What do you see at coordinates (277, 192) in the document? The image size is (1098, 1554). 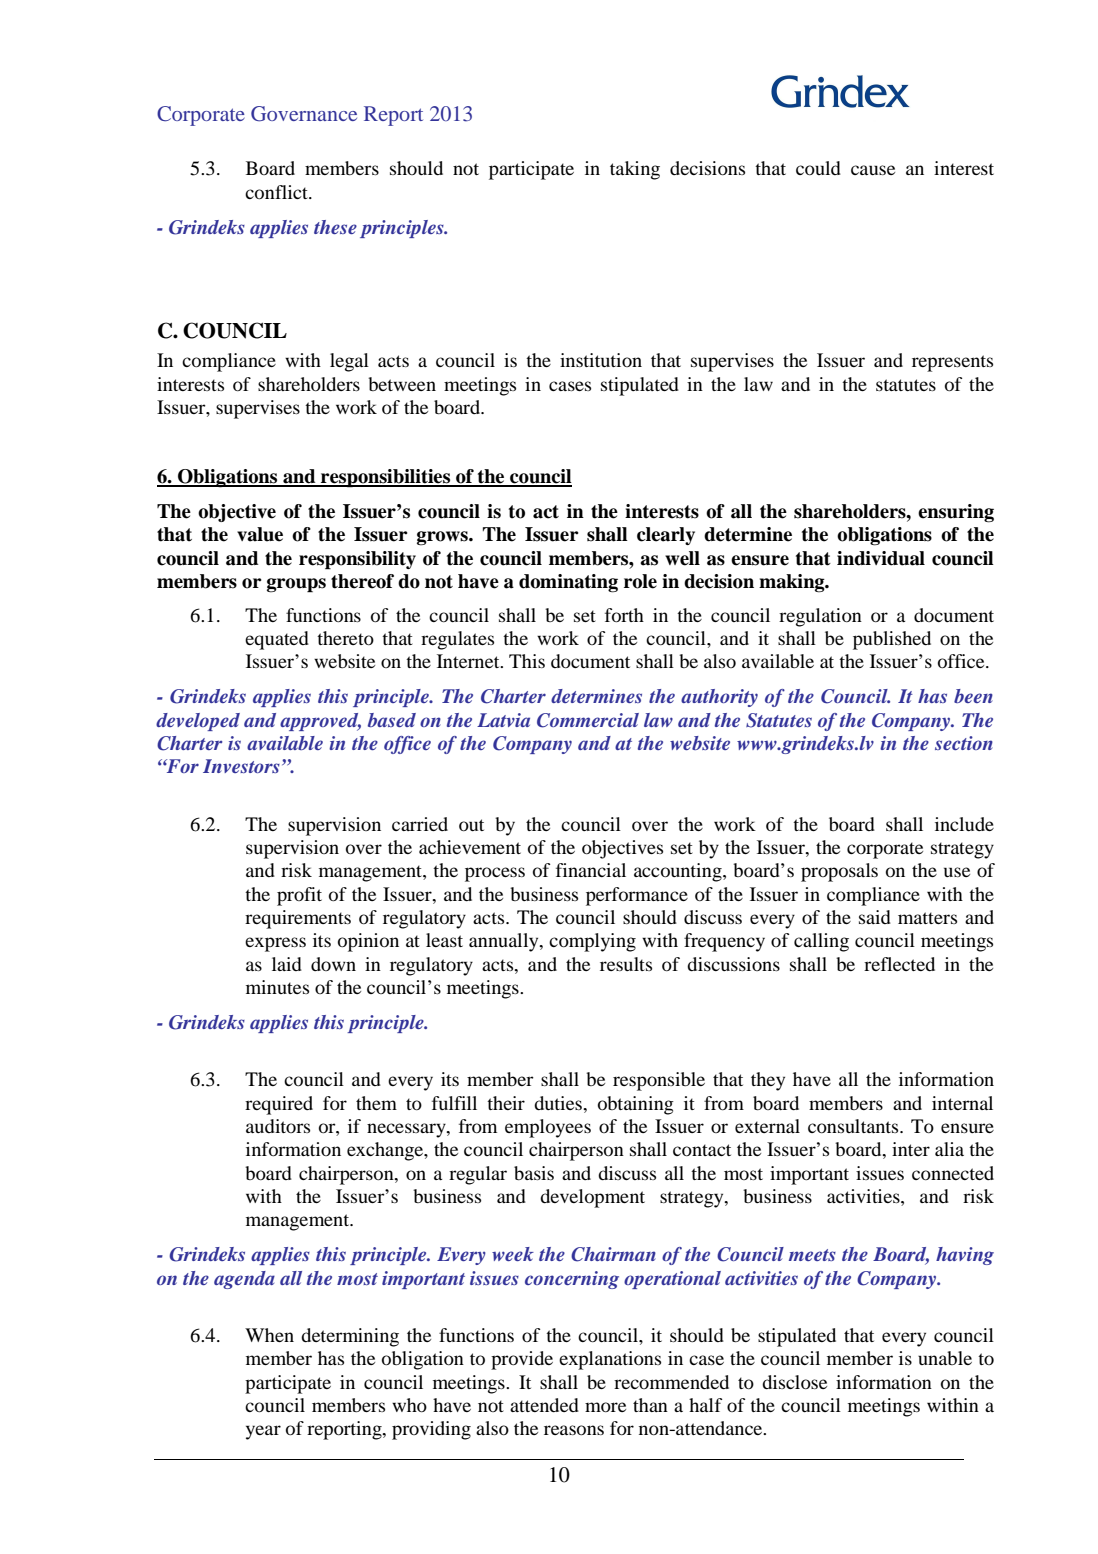 I see `conflict` at bounding box center [277, 192].
